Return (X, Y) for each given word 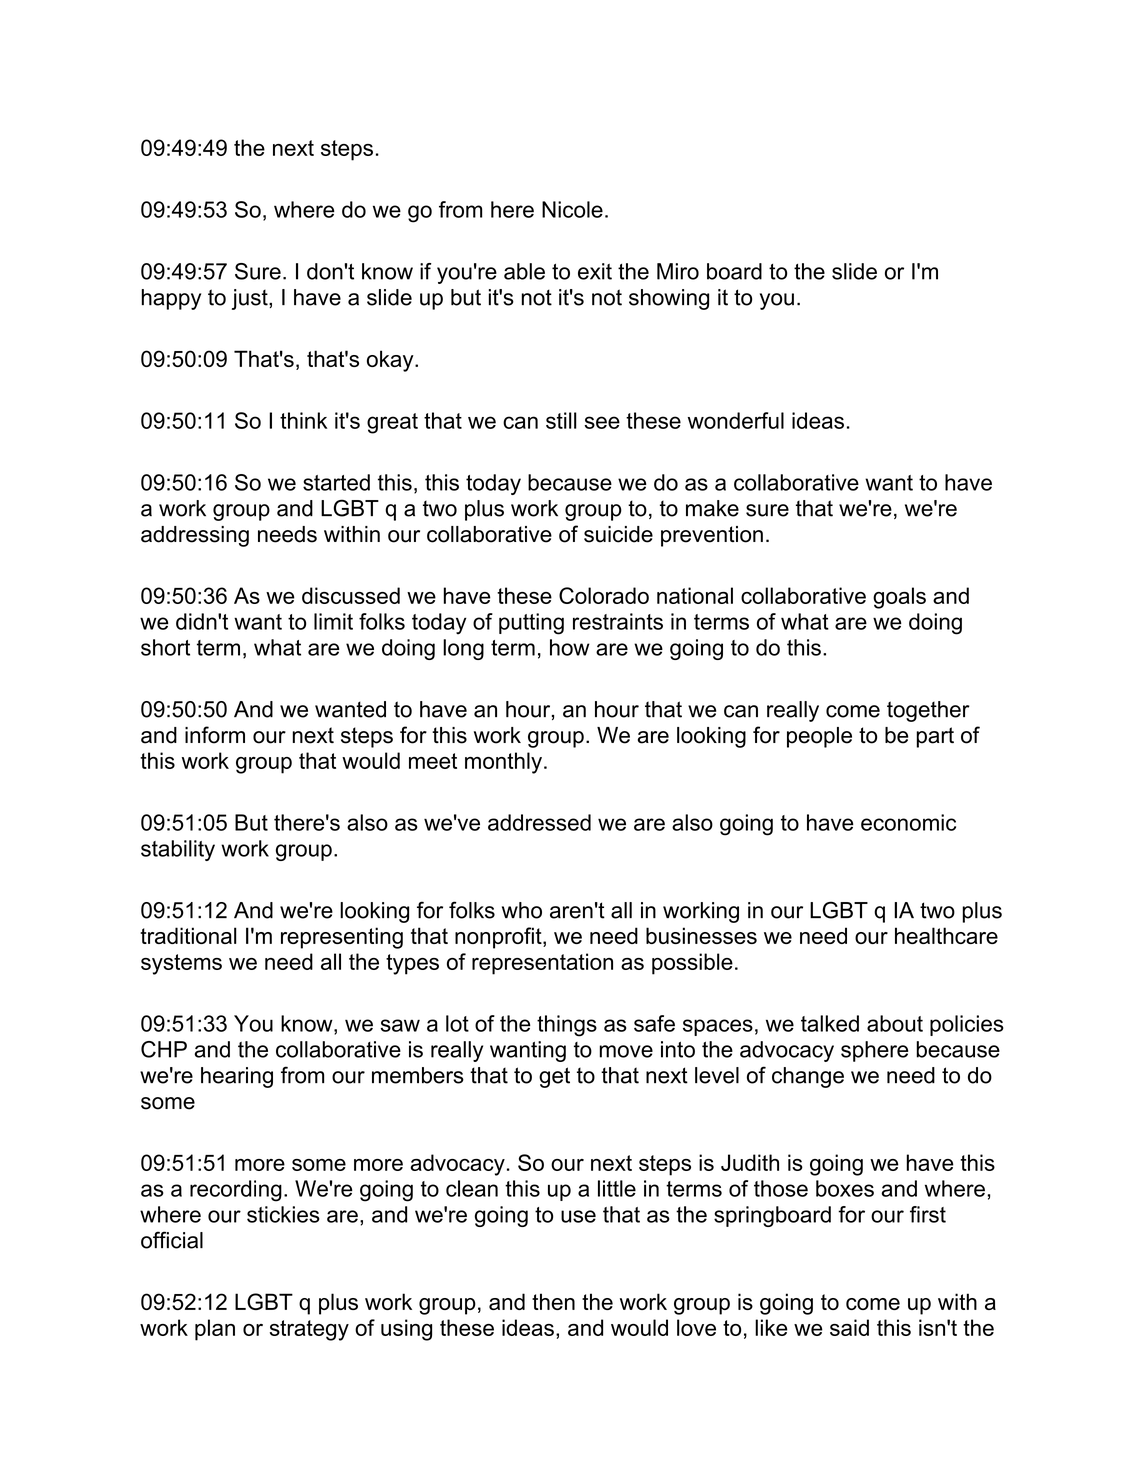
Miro (678, 271)
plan (215, 1330)
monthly (505, 763)
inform (215, 735)
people (819, 737)
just (251, 299)
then (553, 1301)
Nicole (572, 209)
